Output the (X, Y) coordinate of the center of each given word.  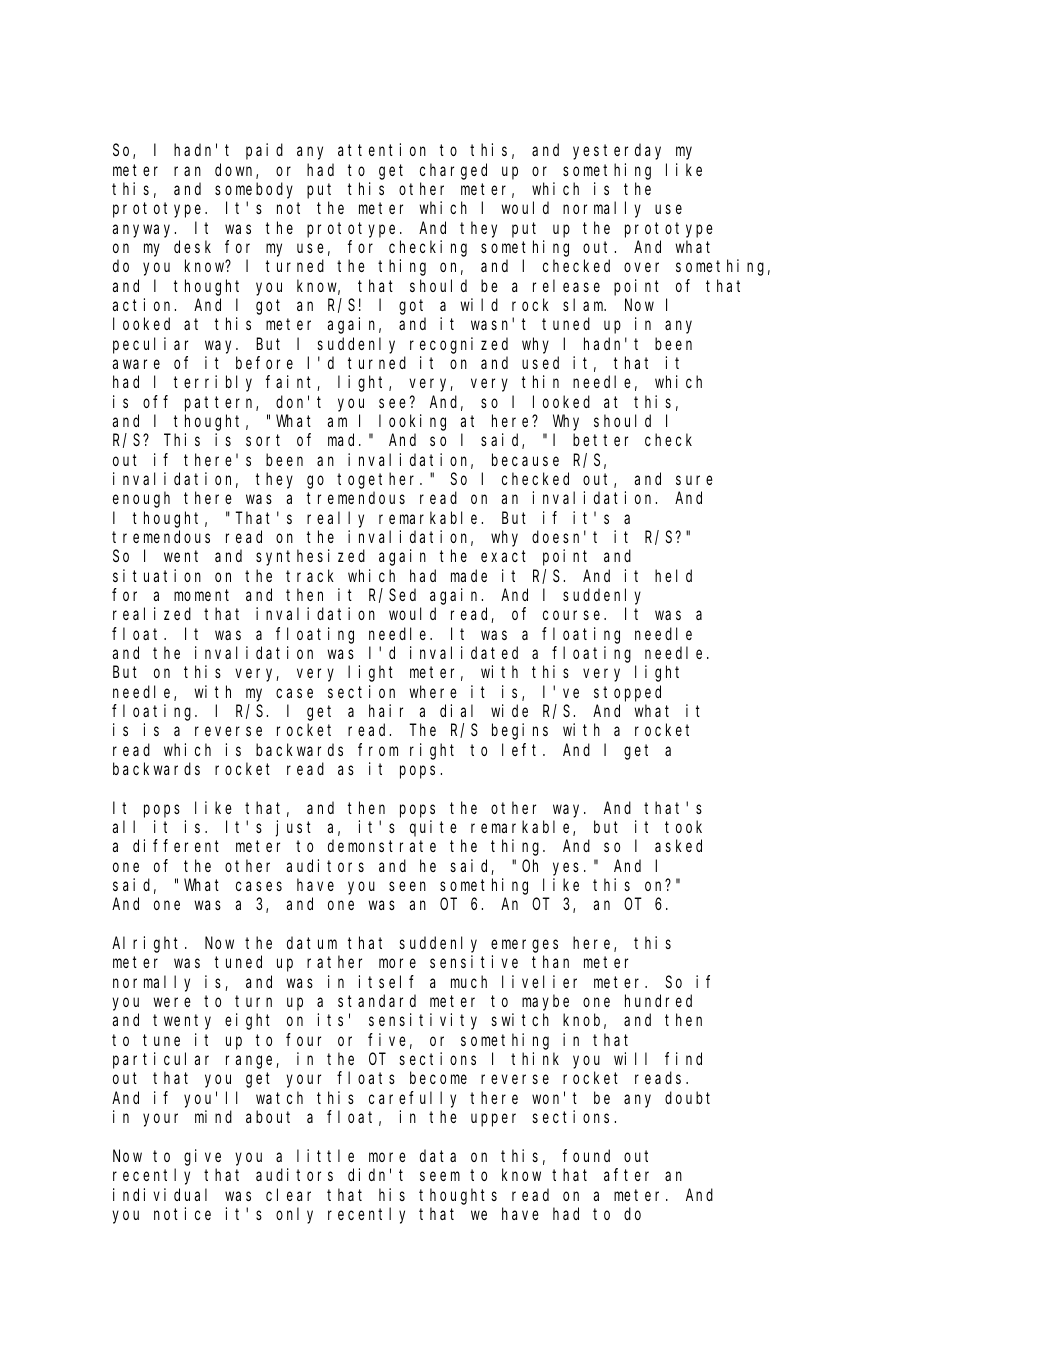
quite (433, 828)
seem (440, 1176)
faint (292, 383)
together (379, 480)
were (172, 1002)
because (525, 459)
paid (264, 151)
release (566, 285)
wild (479, 304)
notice (182, 1213)
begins (520, 731)
